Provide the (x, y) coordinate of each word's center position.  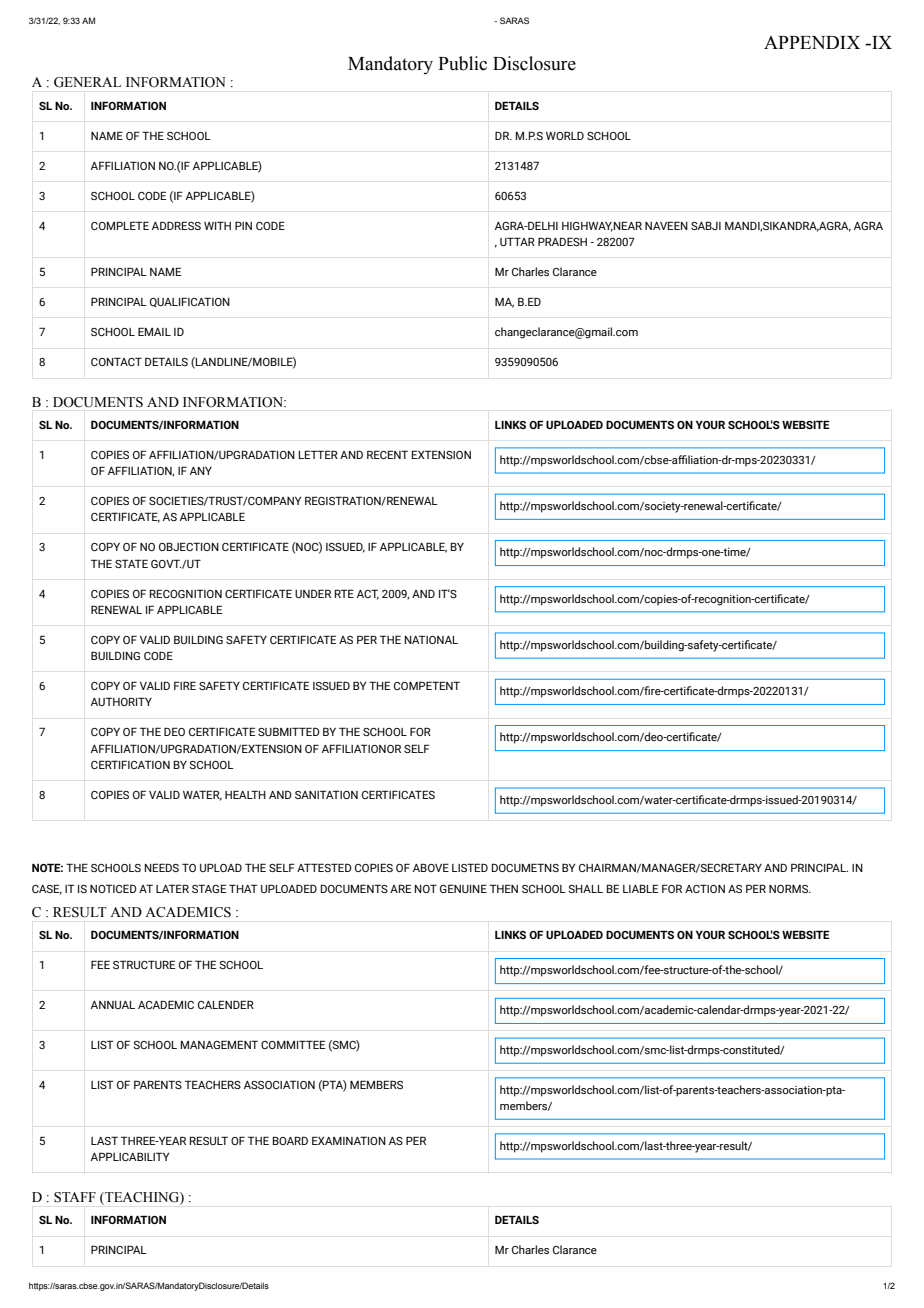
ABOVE (431, 867)
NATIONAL (431, 639)
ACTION (705, 888)
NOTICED (113, 888)
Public (462, 63)
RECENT (387, 454)
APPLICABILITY (130, 1156)
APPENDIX (812, 42)
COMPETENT (427, 685)
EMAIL (154, 331)
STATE (131, 563)
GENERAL (87, 82)
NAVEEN (666, 225)
